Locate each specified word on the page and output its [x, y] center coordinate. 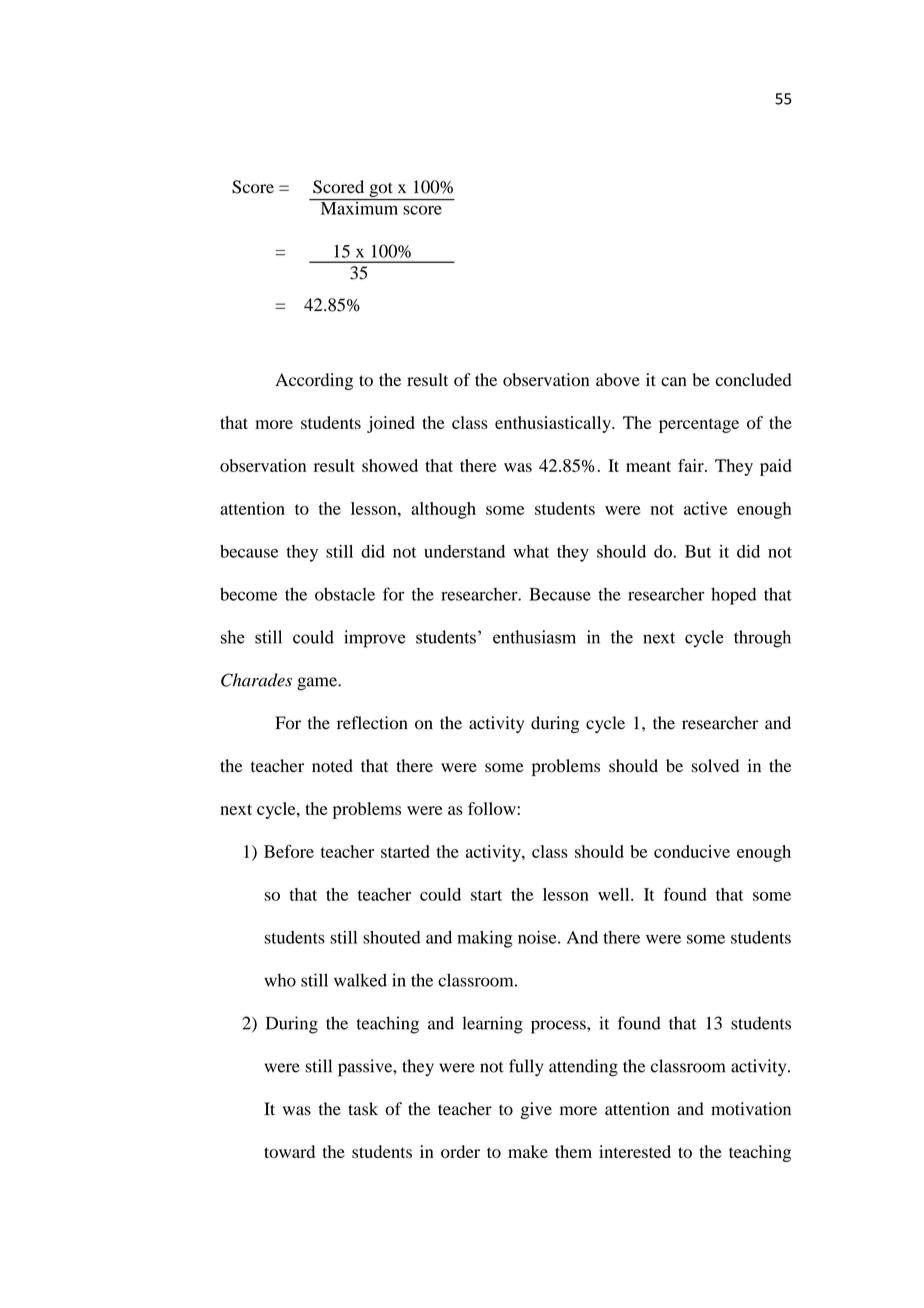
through [762, 639]
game [318, 684]
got [381, 191]
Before [289, 851]
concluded [753, 380]
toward [289, 1151]
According [314, 381]
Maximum [359, 207]
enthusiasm [534, 637]
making [485, 939]
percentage [699, 425]
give [536, 1110]
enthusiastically [554, 424]
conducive [692, 851]
